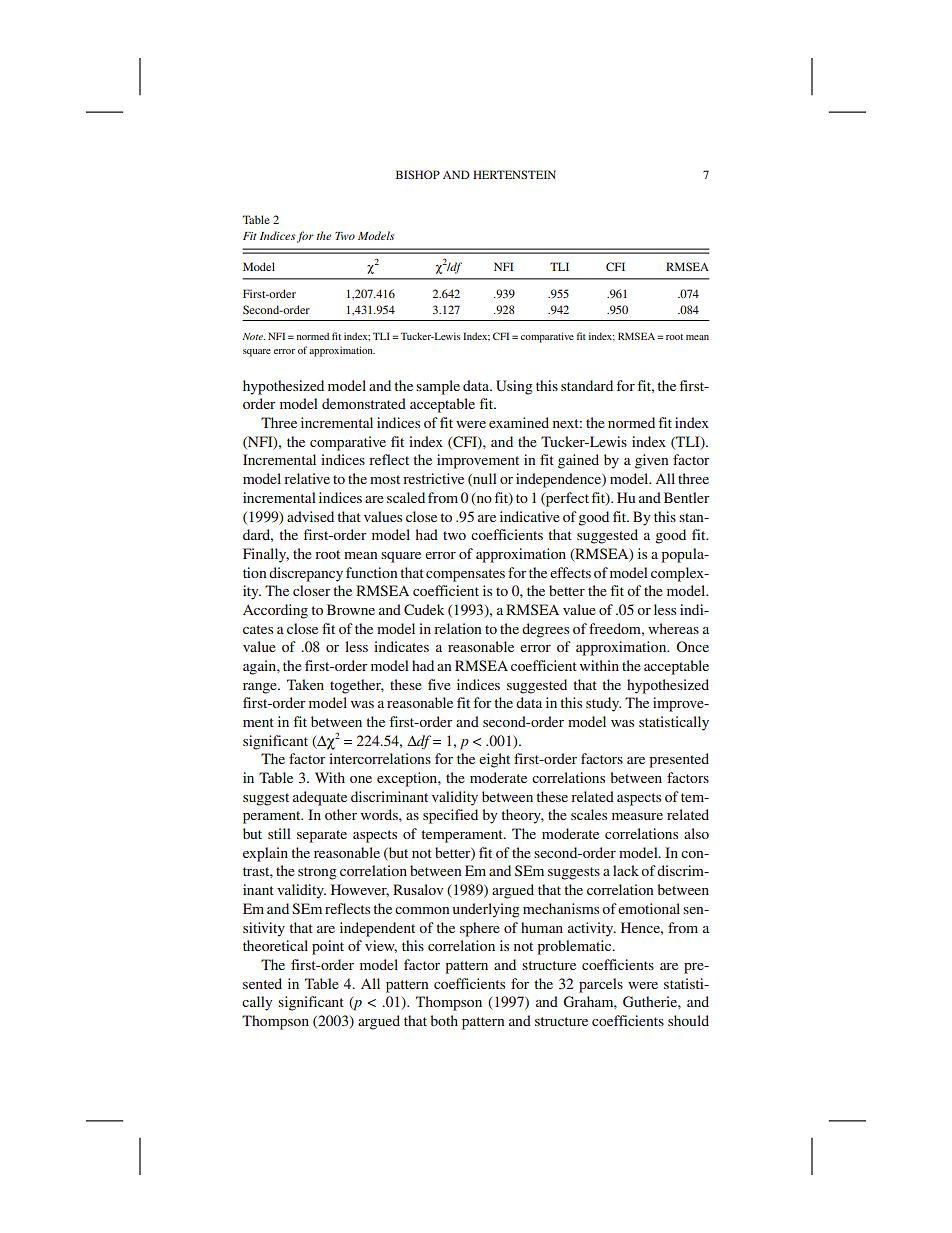 The height and width of the document is (1233, 952). I want to click on Taken, so click(305, 684).
